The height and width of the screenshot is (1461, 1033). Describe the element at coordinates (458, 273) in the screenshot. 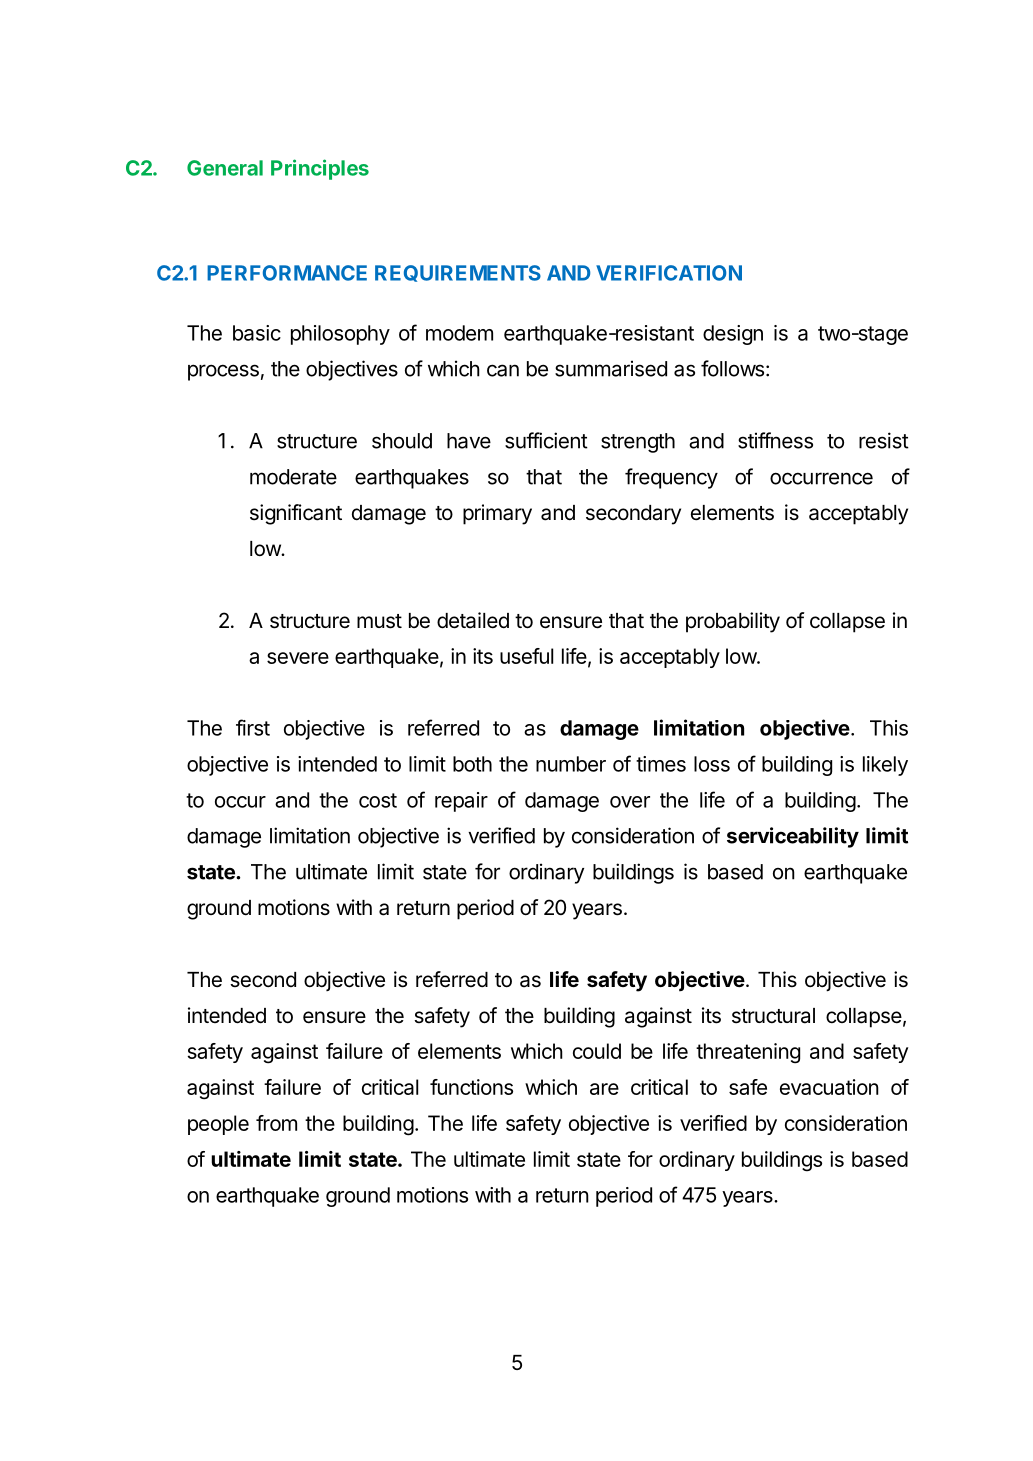

I see `REQUIREMENTS` at that location.
